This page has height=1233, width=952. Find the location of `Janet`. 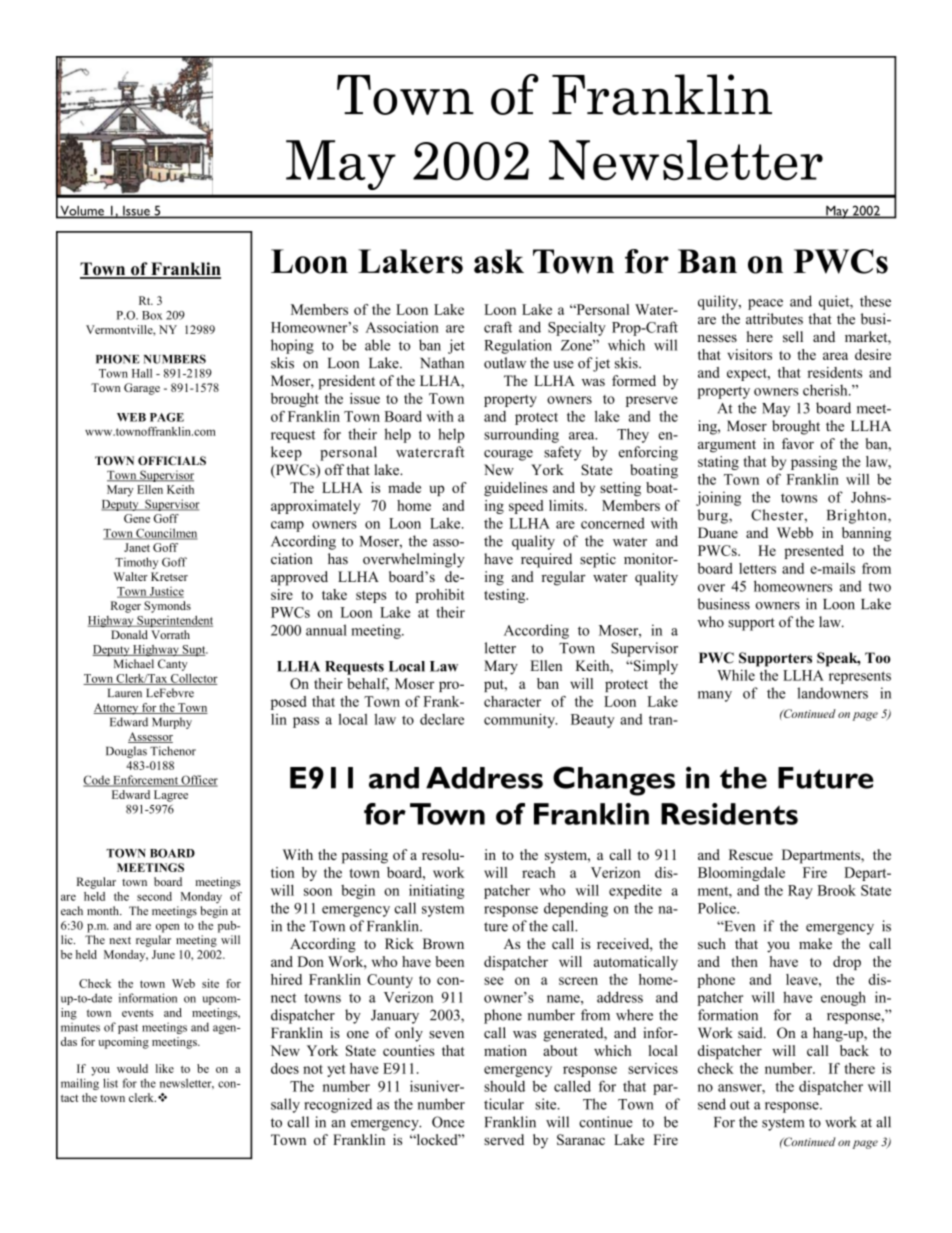

Janet is located at coordinates (137, 547).
